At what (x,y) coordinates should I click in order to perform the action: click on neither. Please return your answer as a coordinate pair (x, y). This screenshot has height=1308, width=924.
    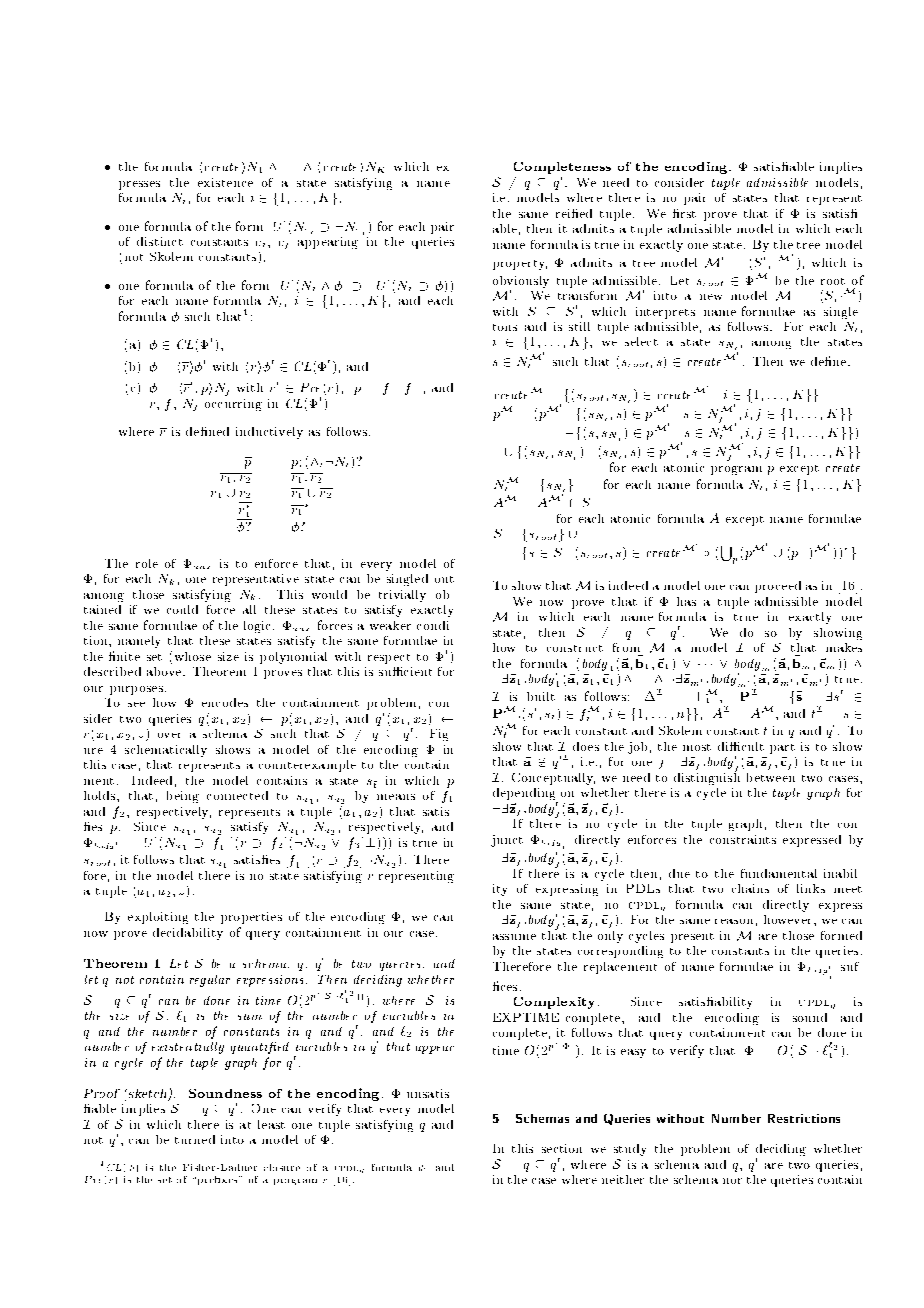
    Looking at the image, I should click on (623, 1179).
